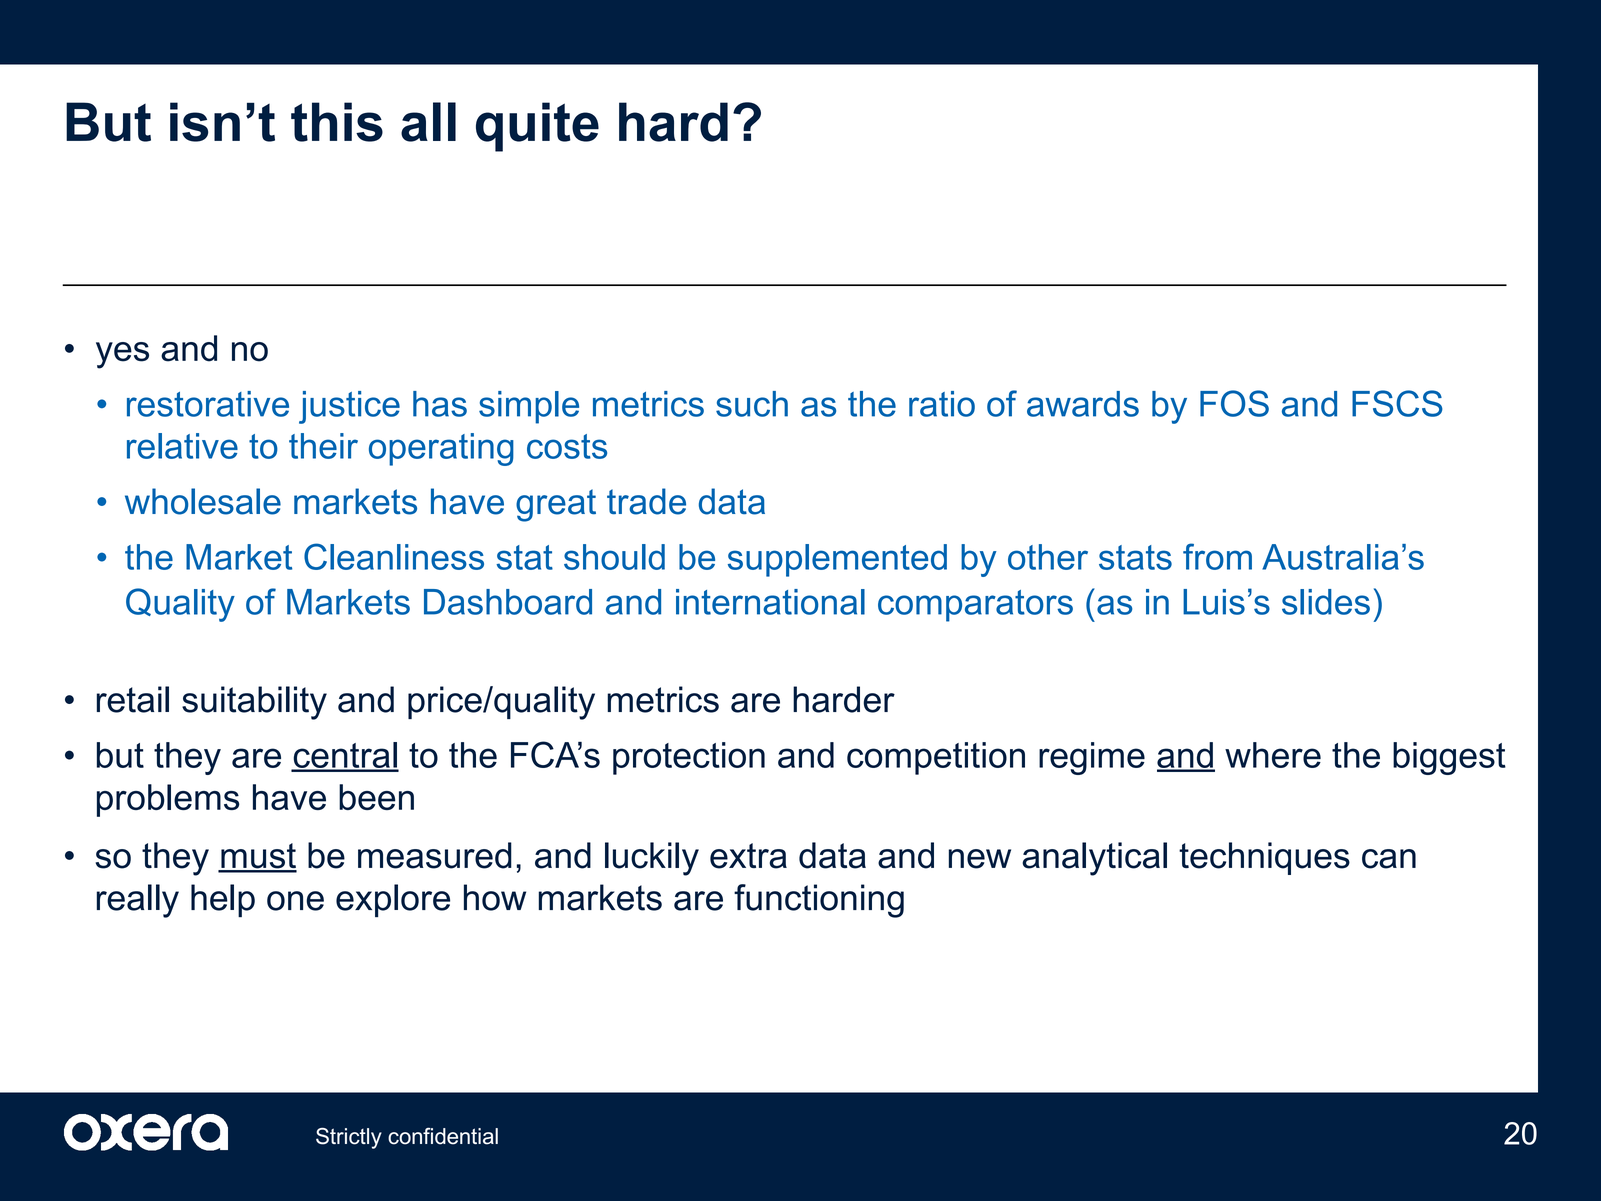  Describe the element at coordinates (1264, 858) in the screenshot. I see `techniques` at that location.
